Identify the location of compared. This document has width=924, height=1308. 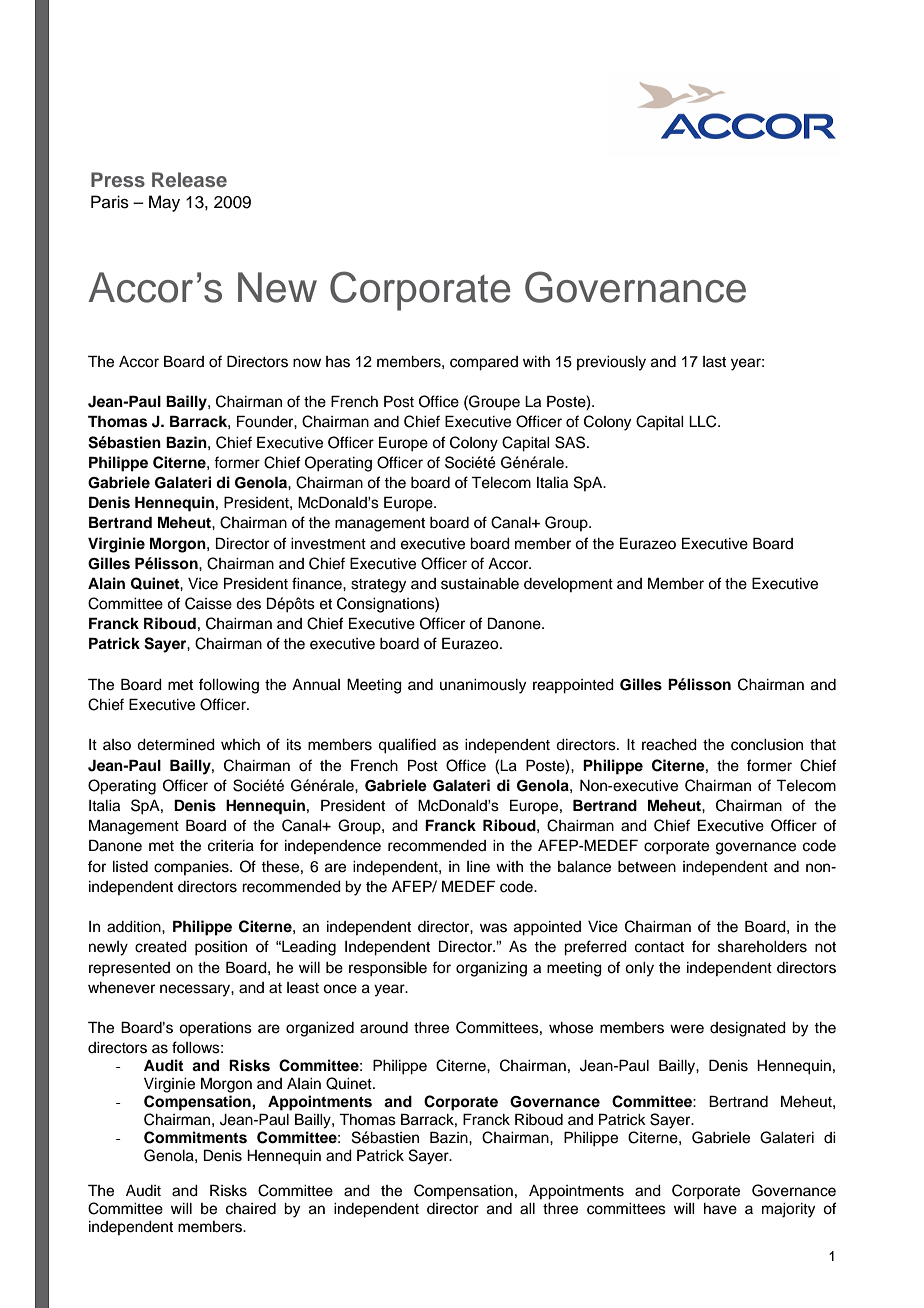
(484, 363).
